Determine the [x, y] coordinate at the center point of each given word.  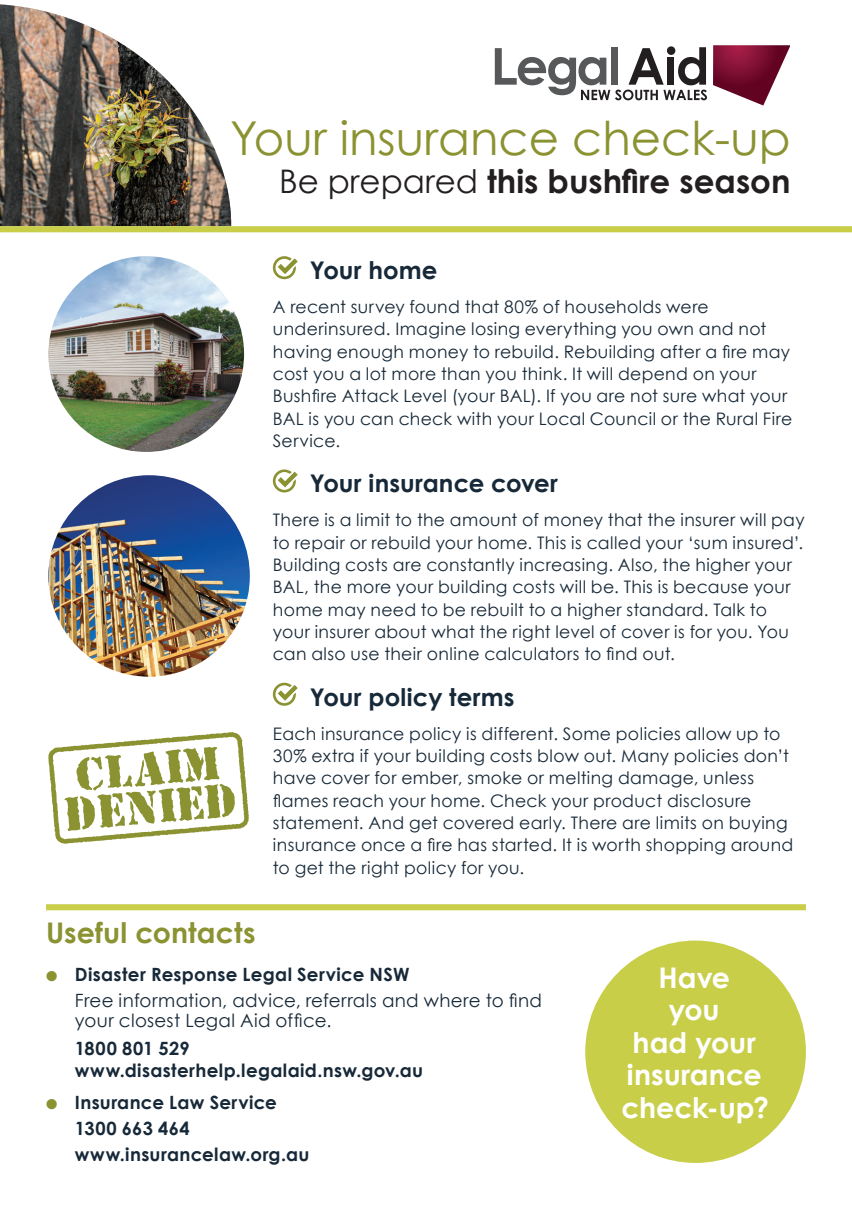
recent [318, 307]
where [452, 1000]
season [734, 184]
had [659, 1042]
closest [149, 1020]
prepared [403, 184]
